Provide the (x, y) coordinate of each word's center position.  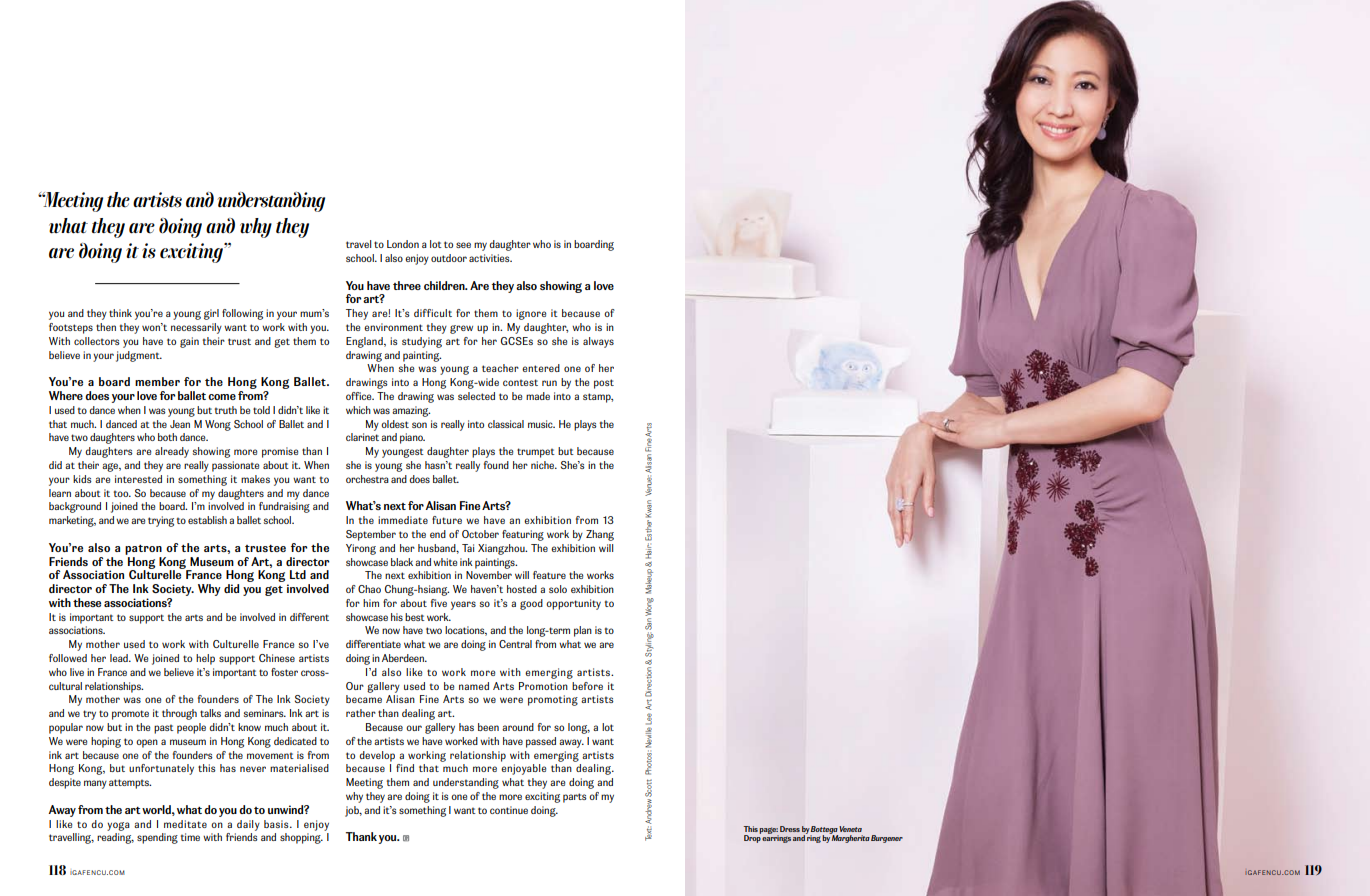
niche (544, 465)
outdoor (449, 258)
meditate (185, 824)
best (415, 617)
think (120, 313)
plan (583, 631)
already (172, 452)
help (205, 659)
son (419, 425)
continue (509, 810)
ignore (531, 314)
